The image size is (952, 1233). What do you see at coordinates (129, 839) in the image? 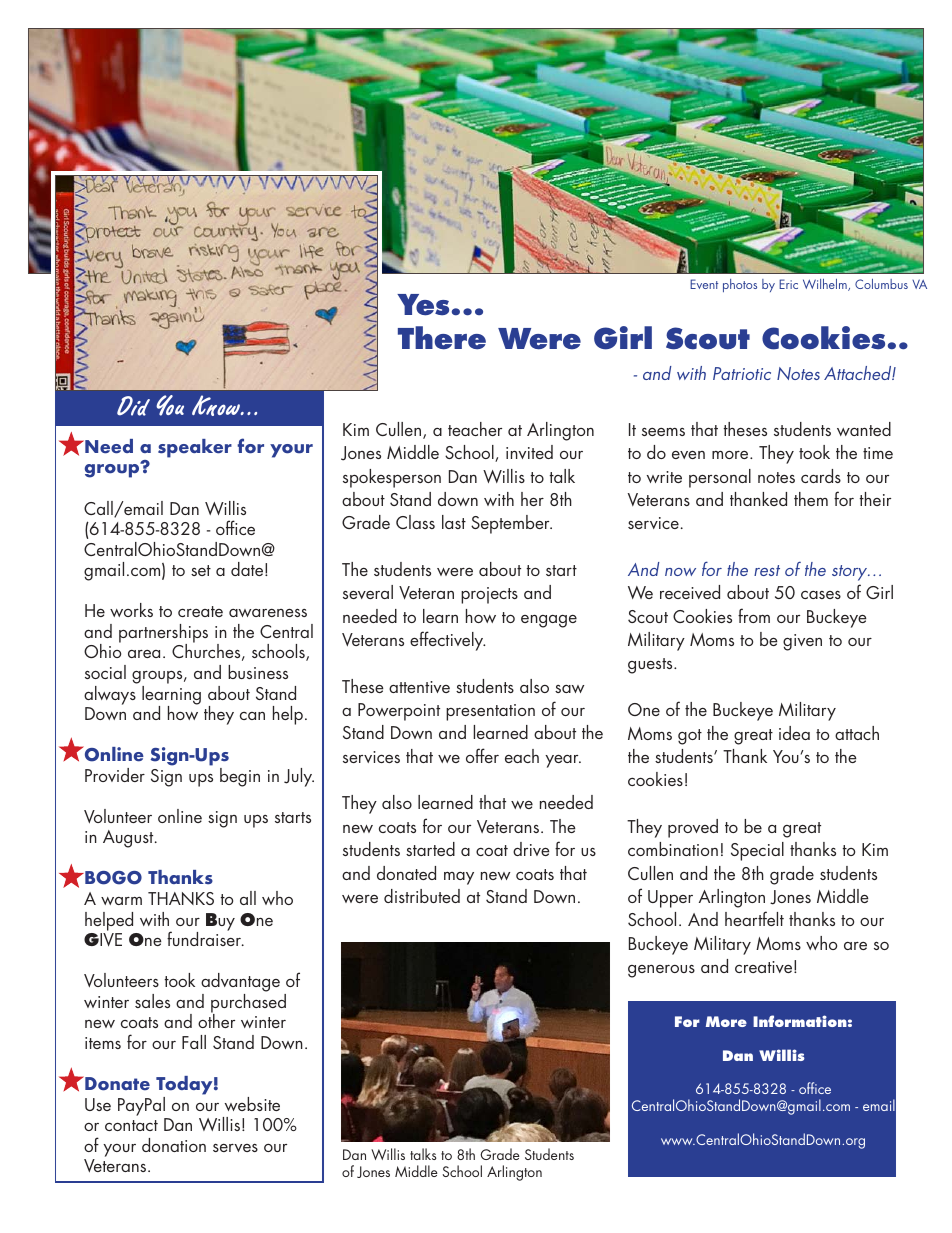
I see `August` at bounding box center [129, 839].
